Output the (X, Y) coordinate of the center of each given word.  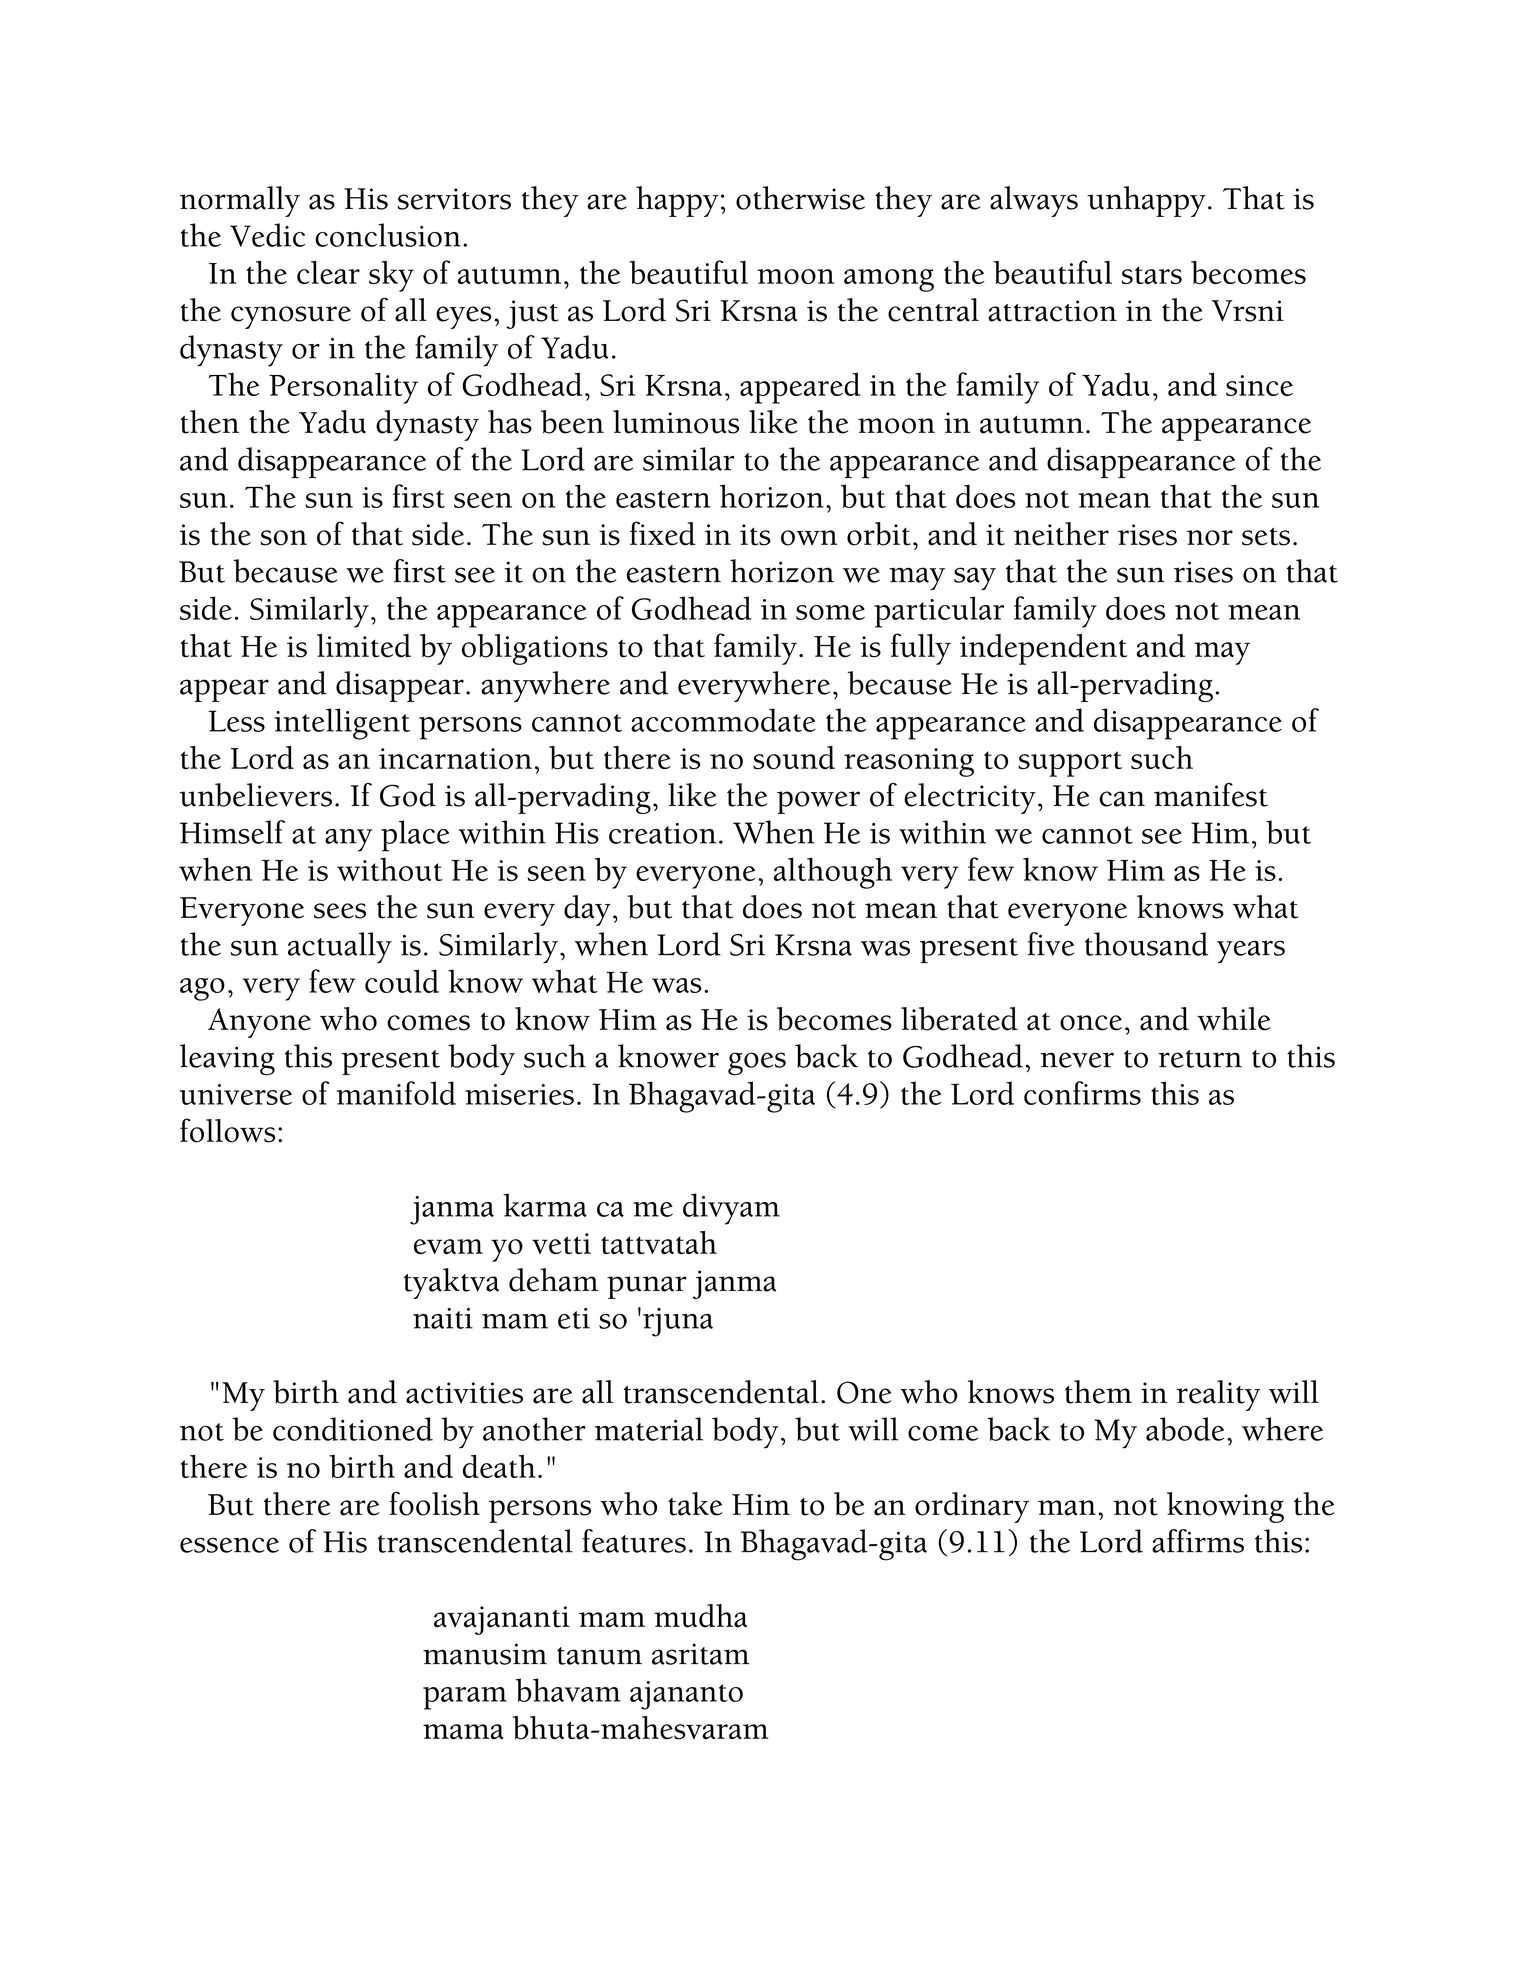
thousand (1146, 944)
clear (328, 272)
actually (340, 948)
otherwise (800, 198)
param (465, 1698)
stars (1152, 275)
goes (757, 1064)
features (634, 1541)
